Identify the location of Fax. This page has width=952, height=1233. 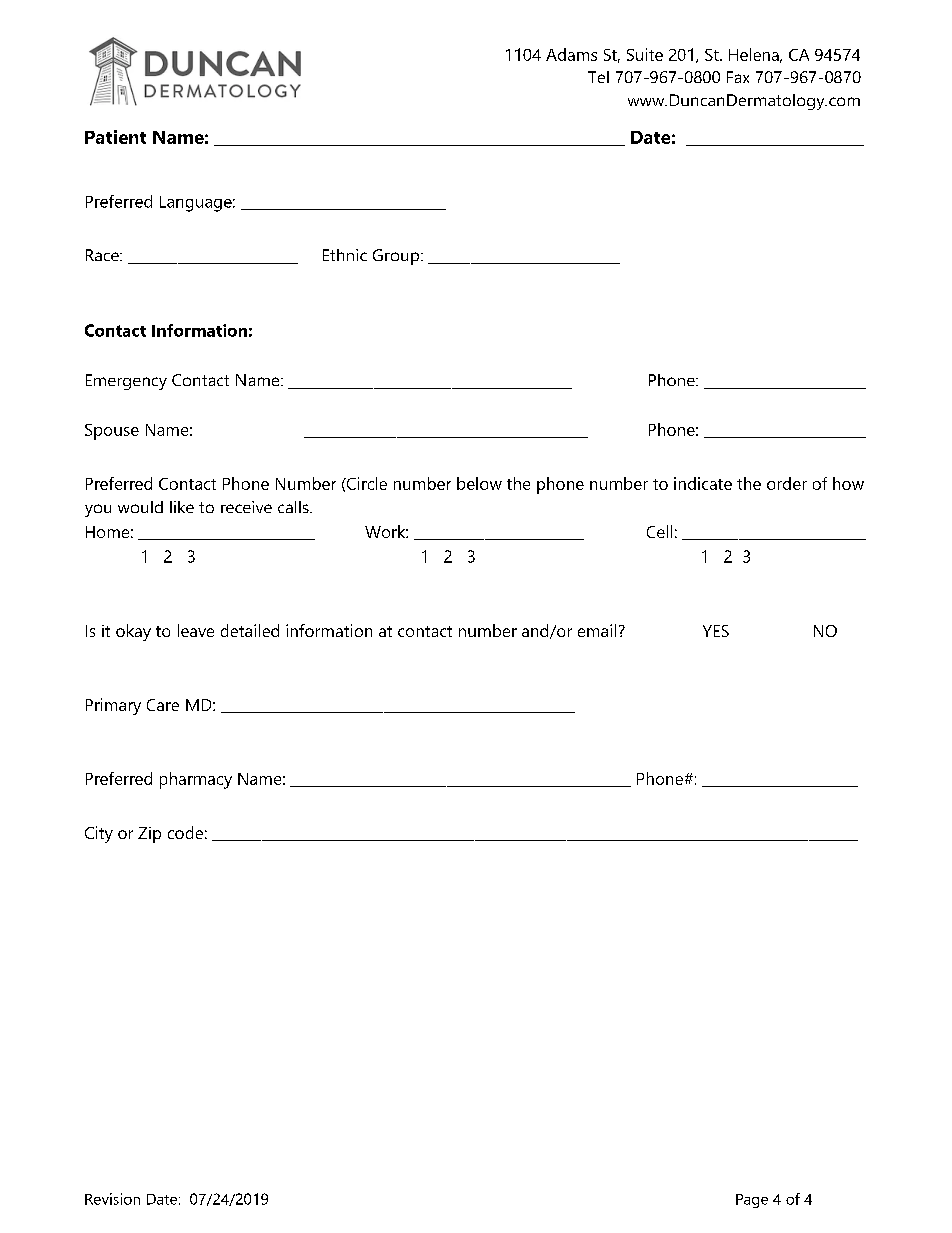
(738, 77).
